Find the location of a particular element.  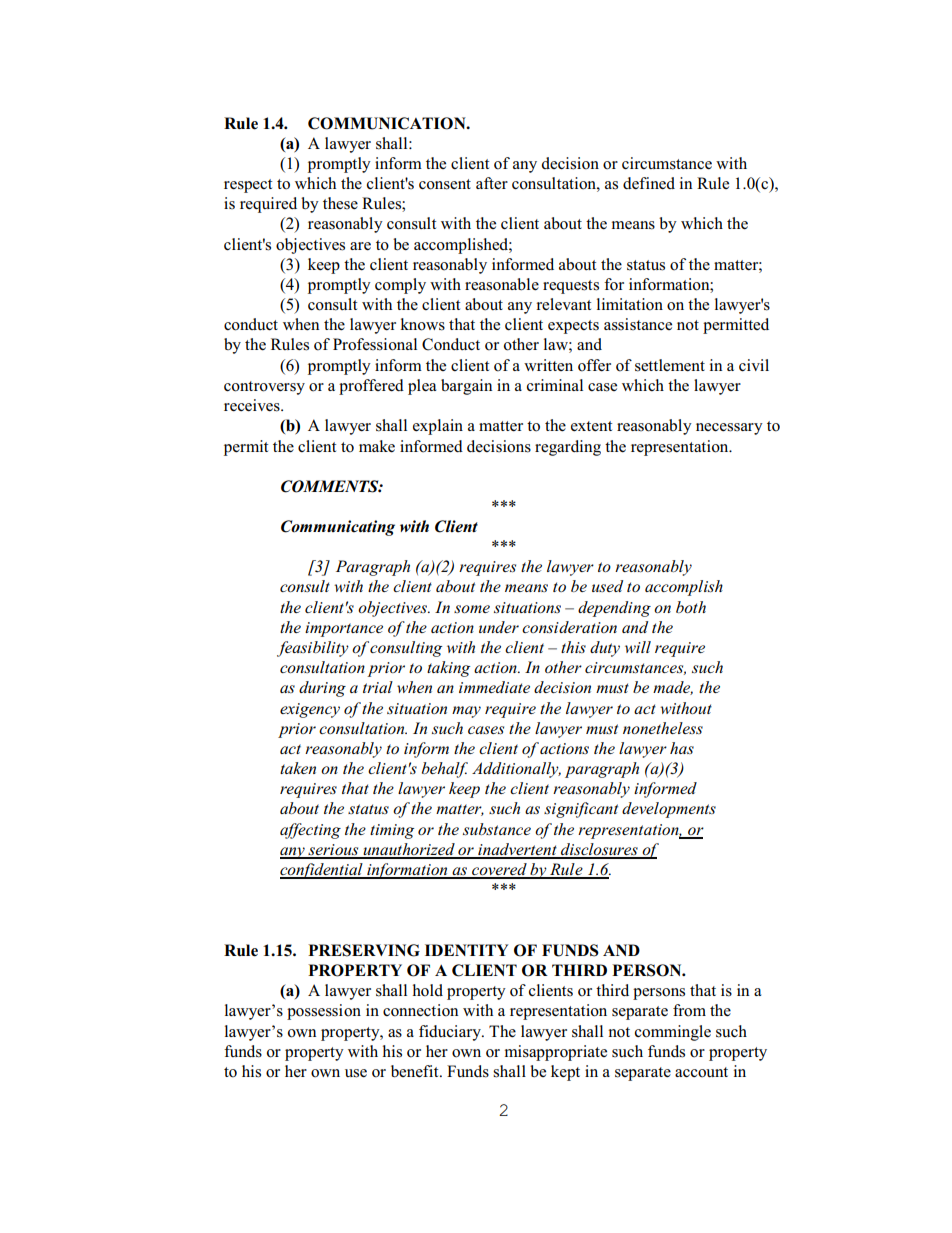

these is located at coordinates (340, 203).
